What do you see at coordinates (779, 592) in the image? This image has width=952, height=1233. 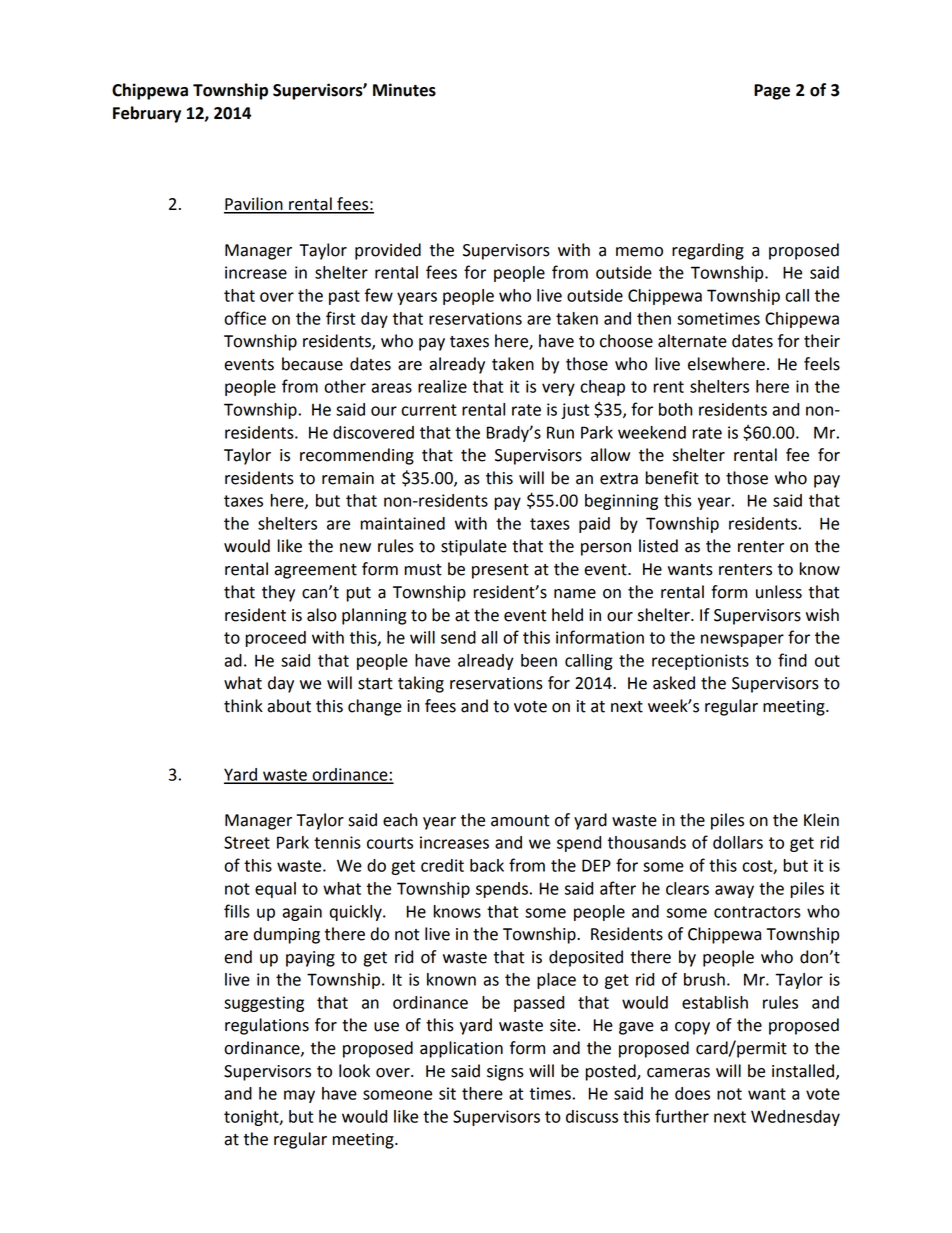 I see `unless` at bounding box center [779, 592].
